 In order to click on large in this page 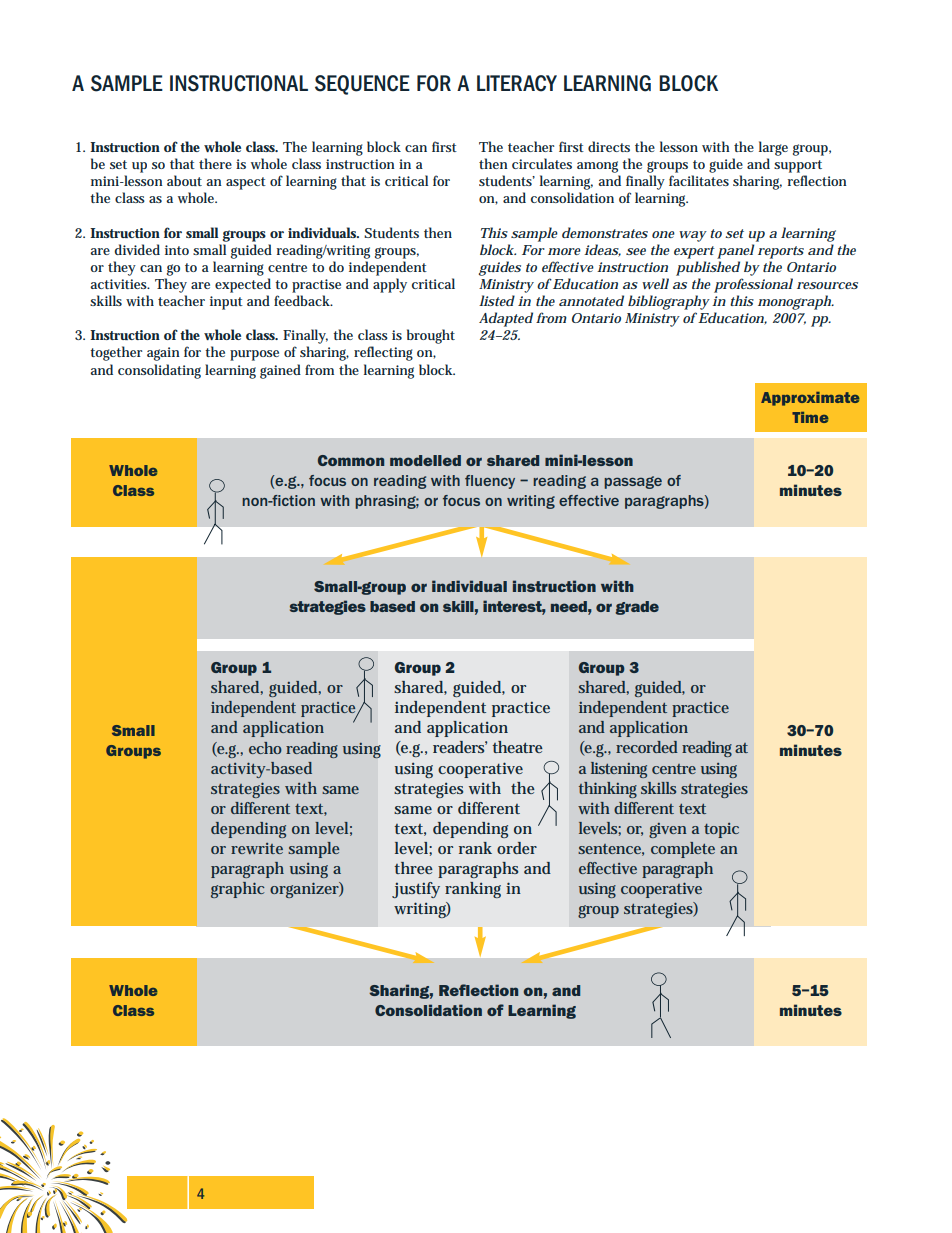, I will do `click(773, 148)`.
